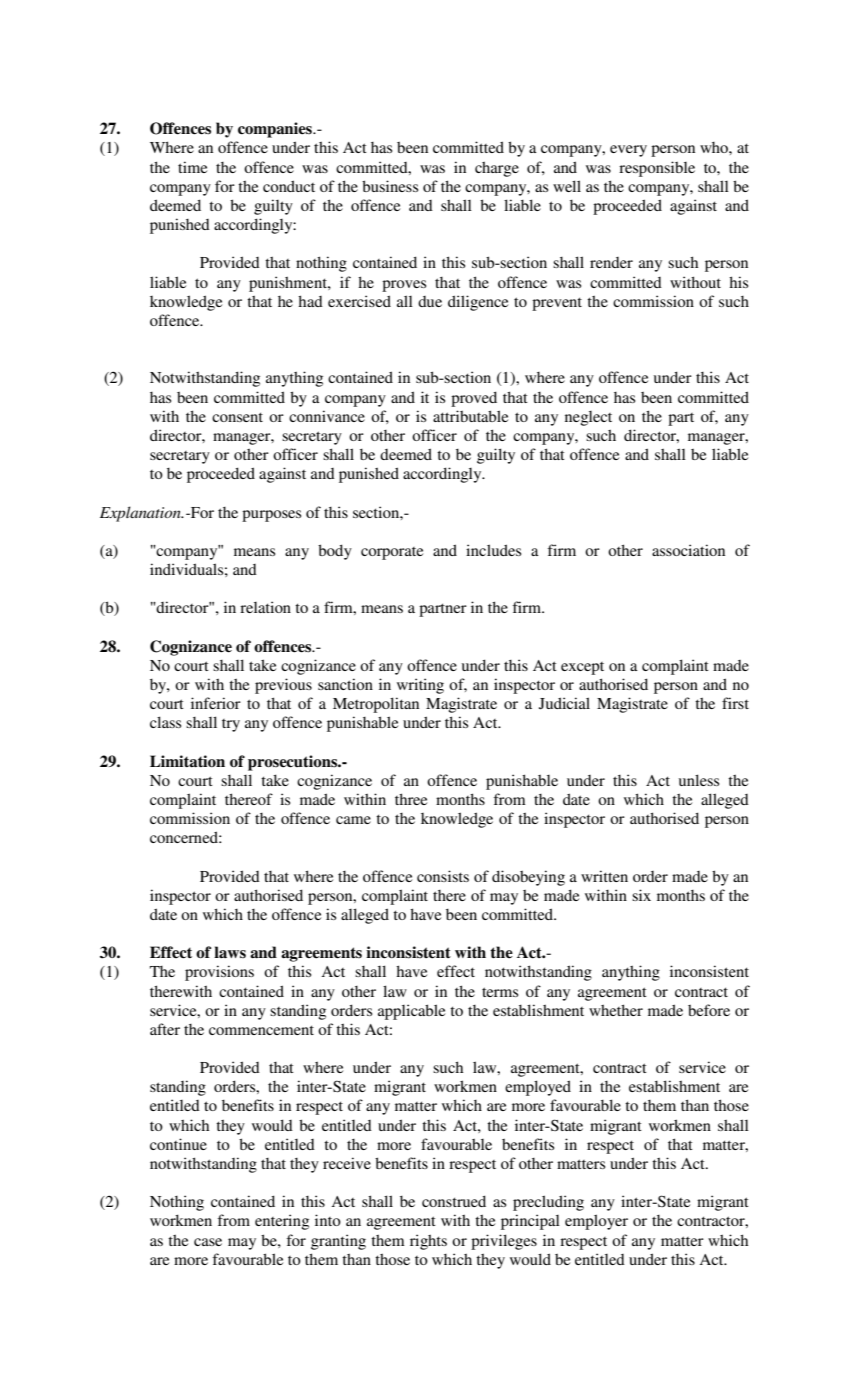  What do you see at coordinates (497, 169) in the document?
I see `charge` at bounding box center [497, 169].
